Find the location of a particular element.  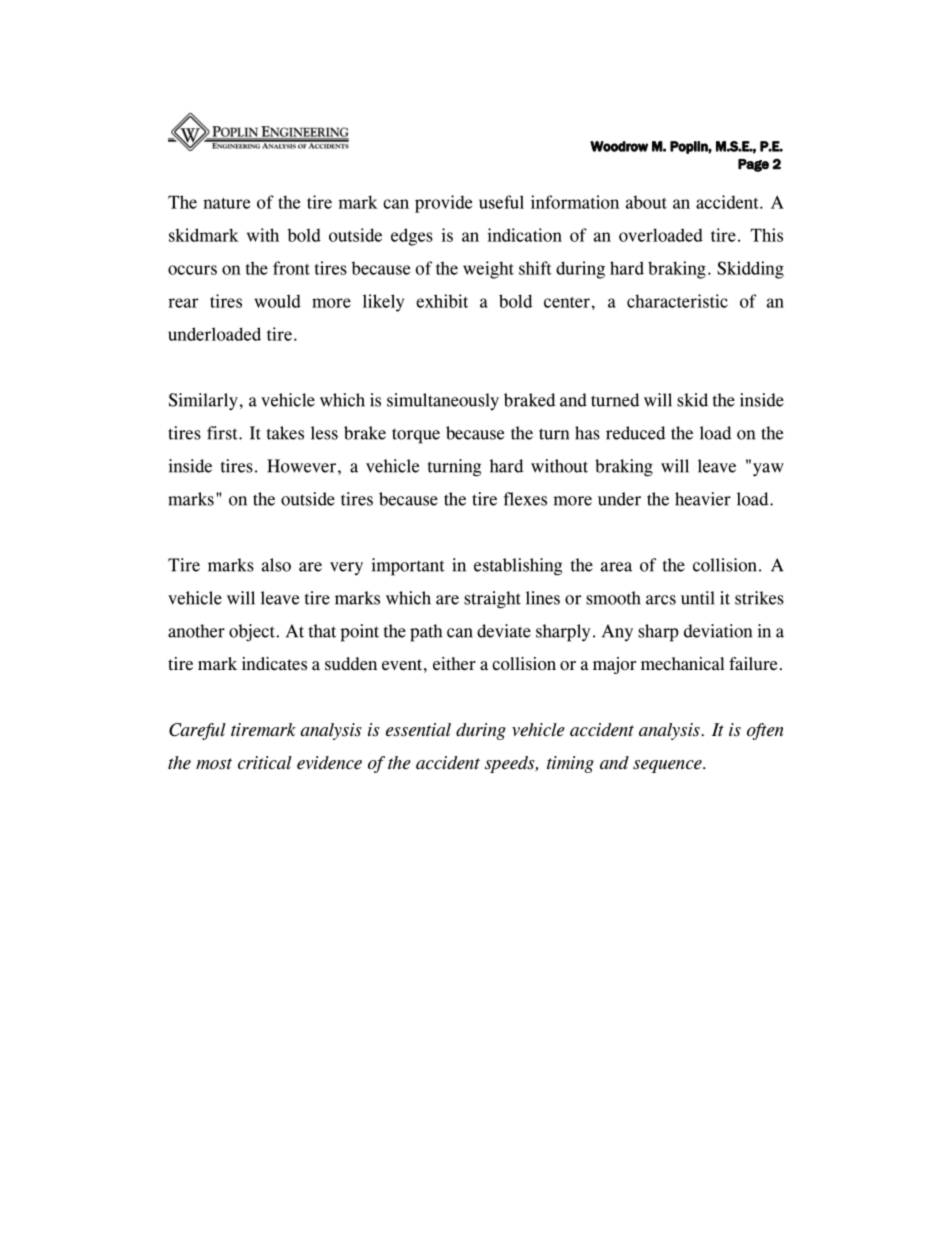

useful is located at coordinates (501, 202).
